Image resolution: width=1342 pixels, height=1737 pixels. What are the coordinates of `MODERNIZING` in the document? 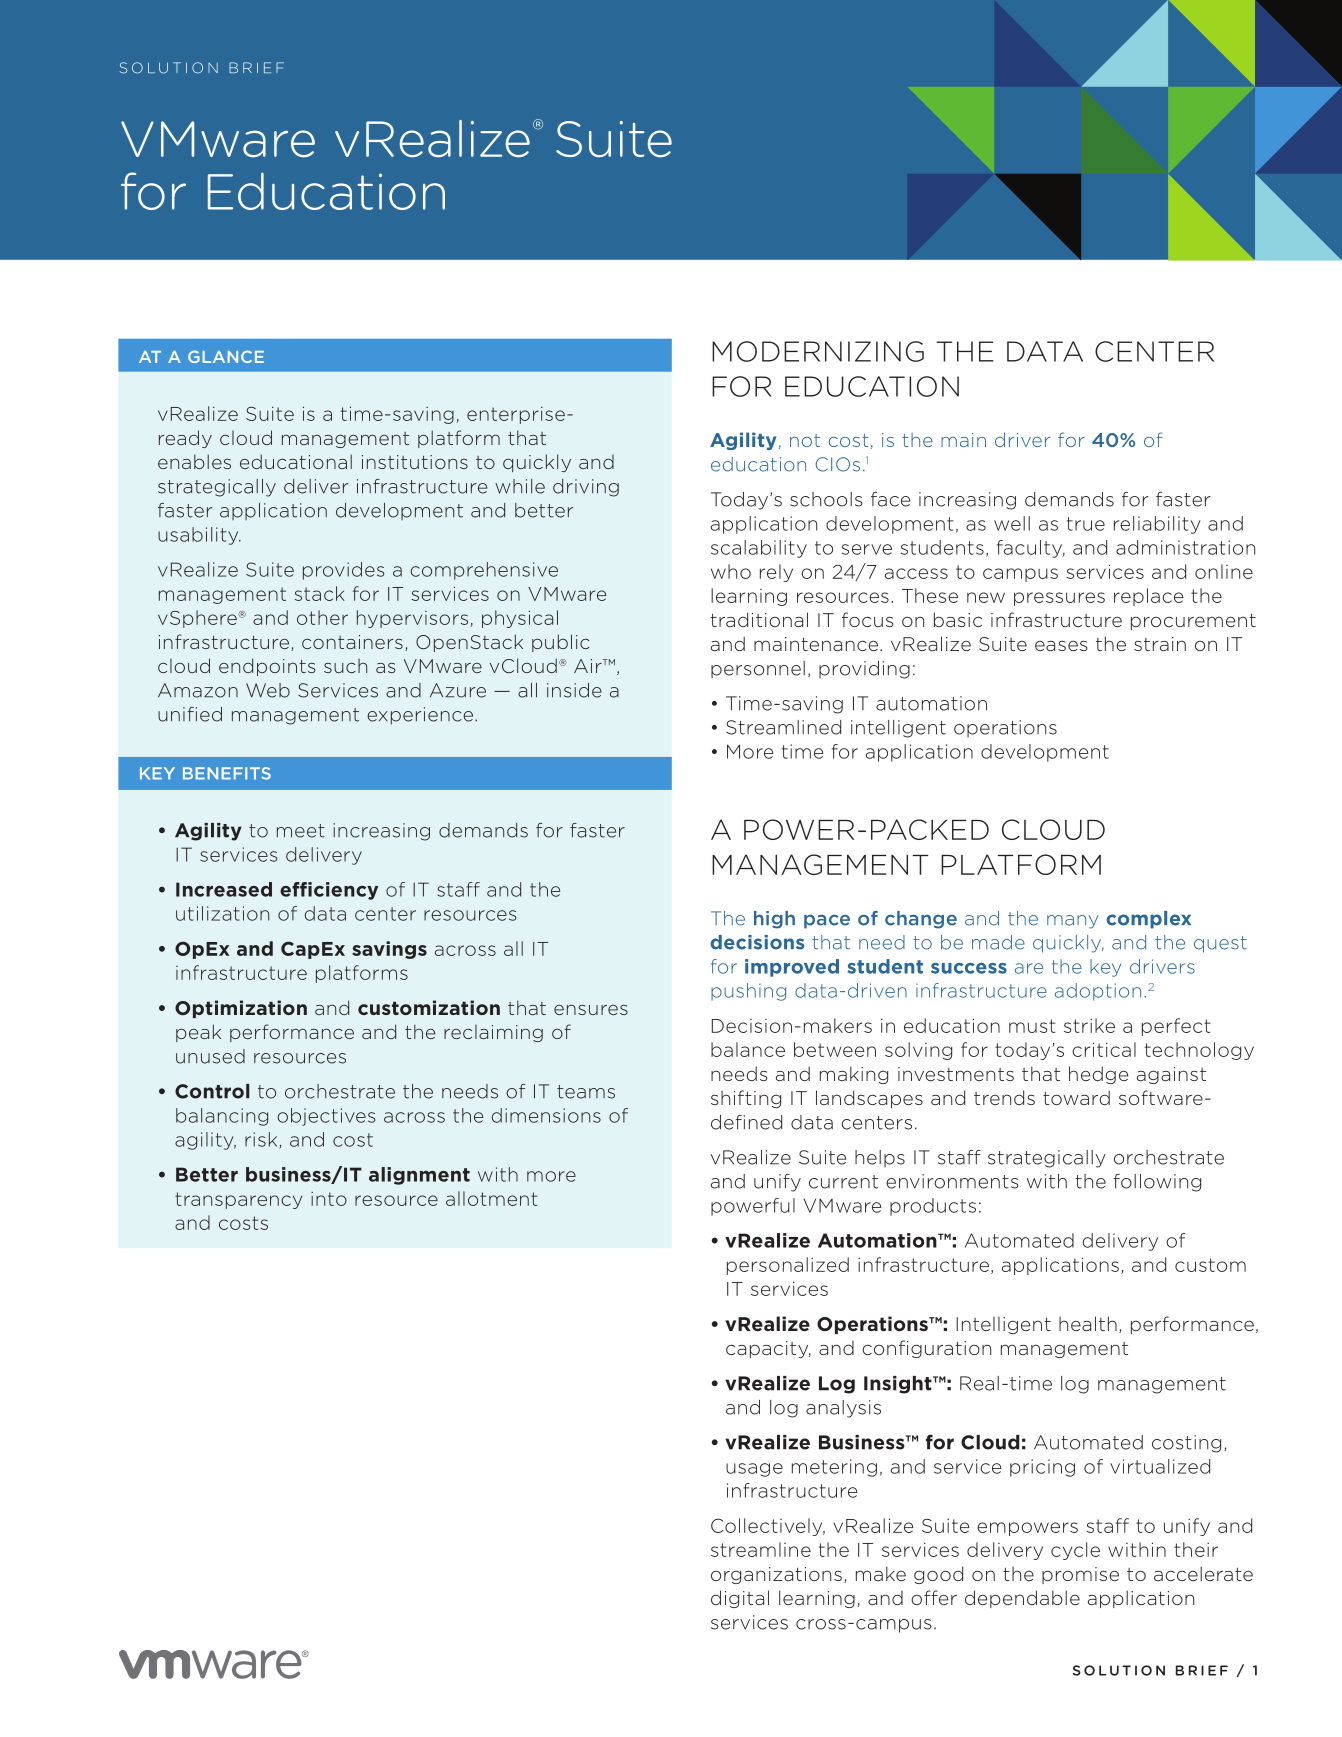 It's located at (818, 351).
